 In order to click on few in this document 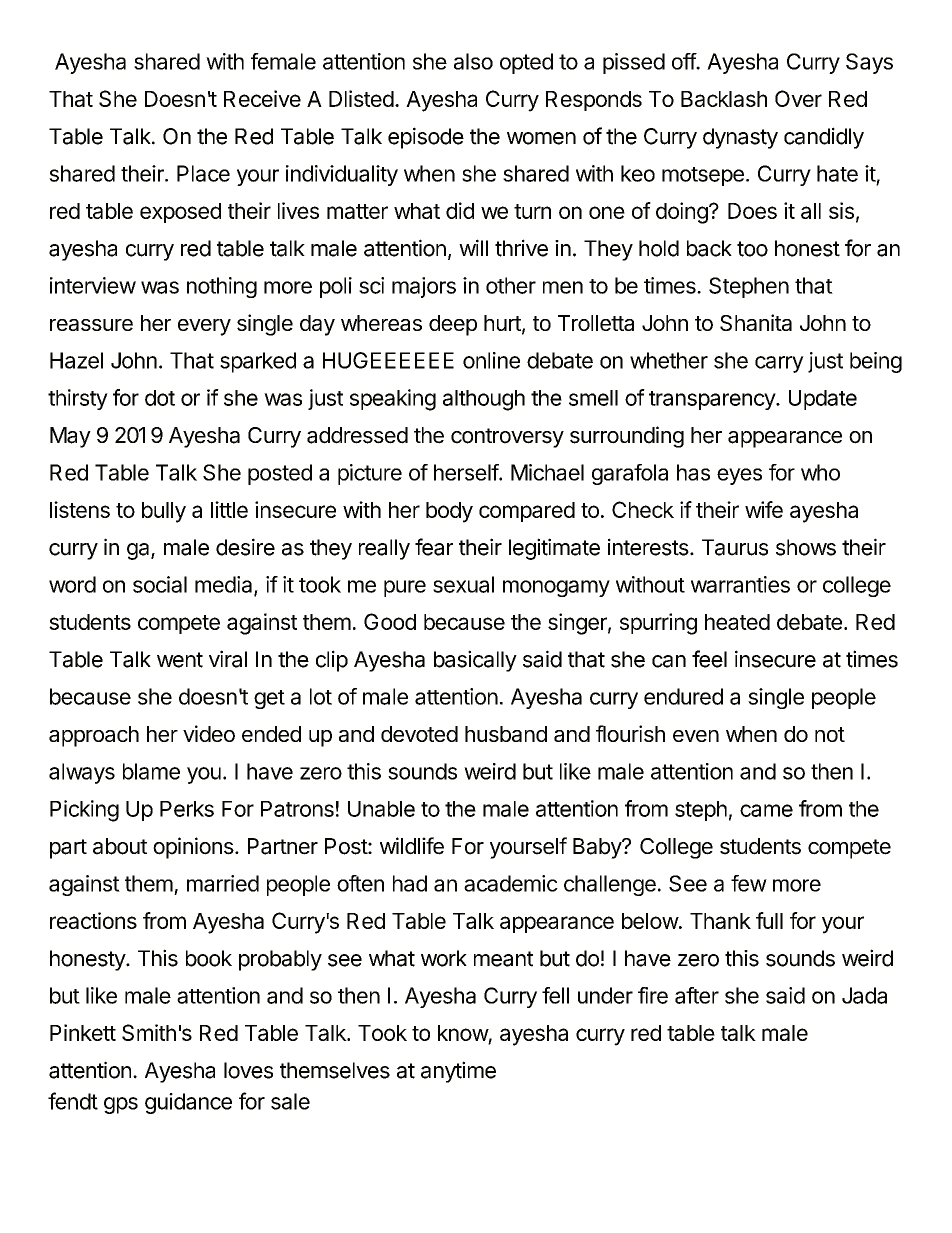, I will do `click(749, 883)`.
